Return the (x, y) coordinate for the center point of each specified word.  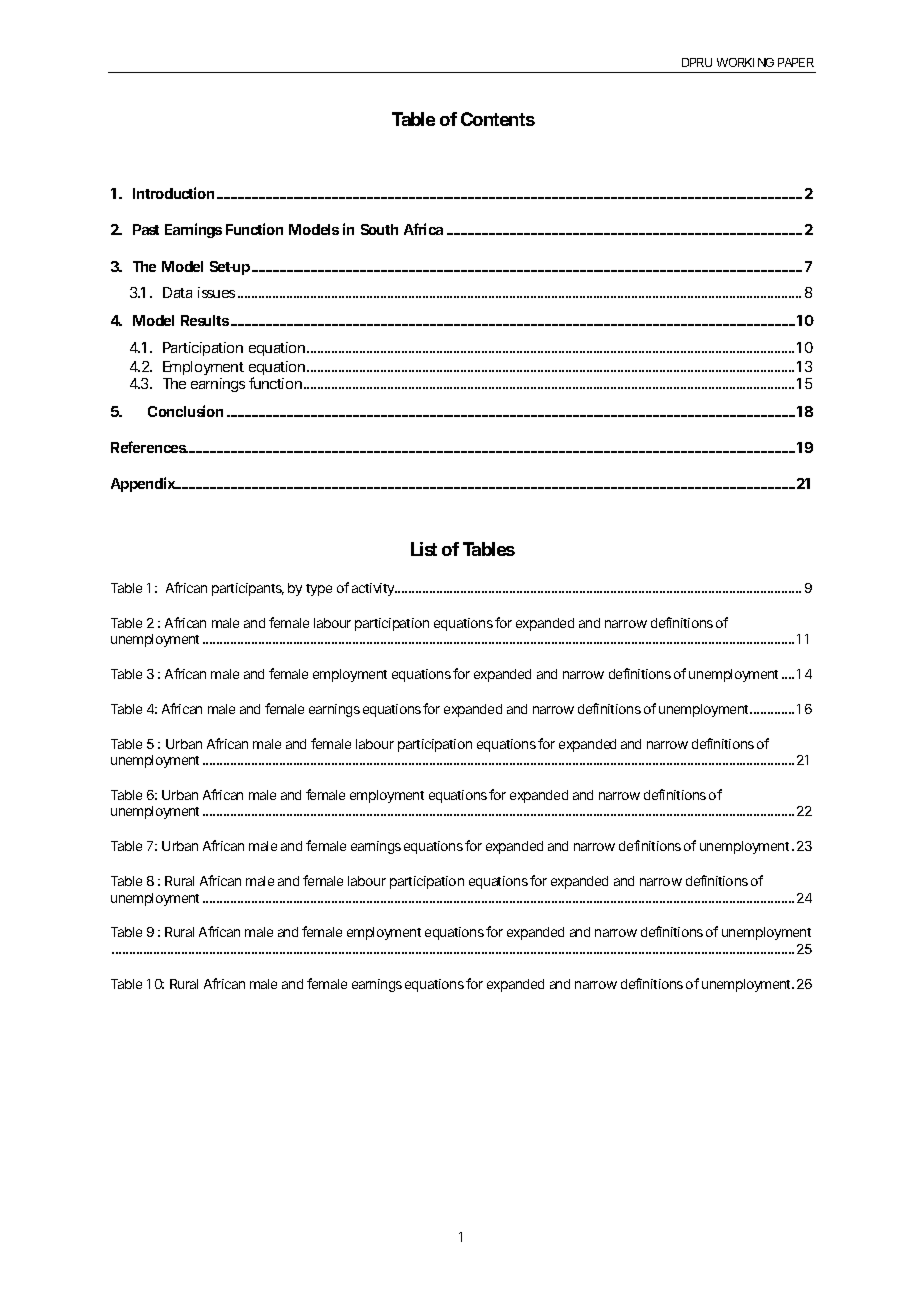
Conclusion (185, 411)
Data (177, 292)
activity (374, 589)
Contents (498, 119)
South (379, 229)
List (424, 549)
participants (248, 589)
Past (146, 229)
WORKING (745, 62)
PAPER (796, 62)
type (319, 590)
